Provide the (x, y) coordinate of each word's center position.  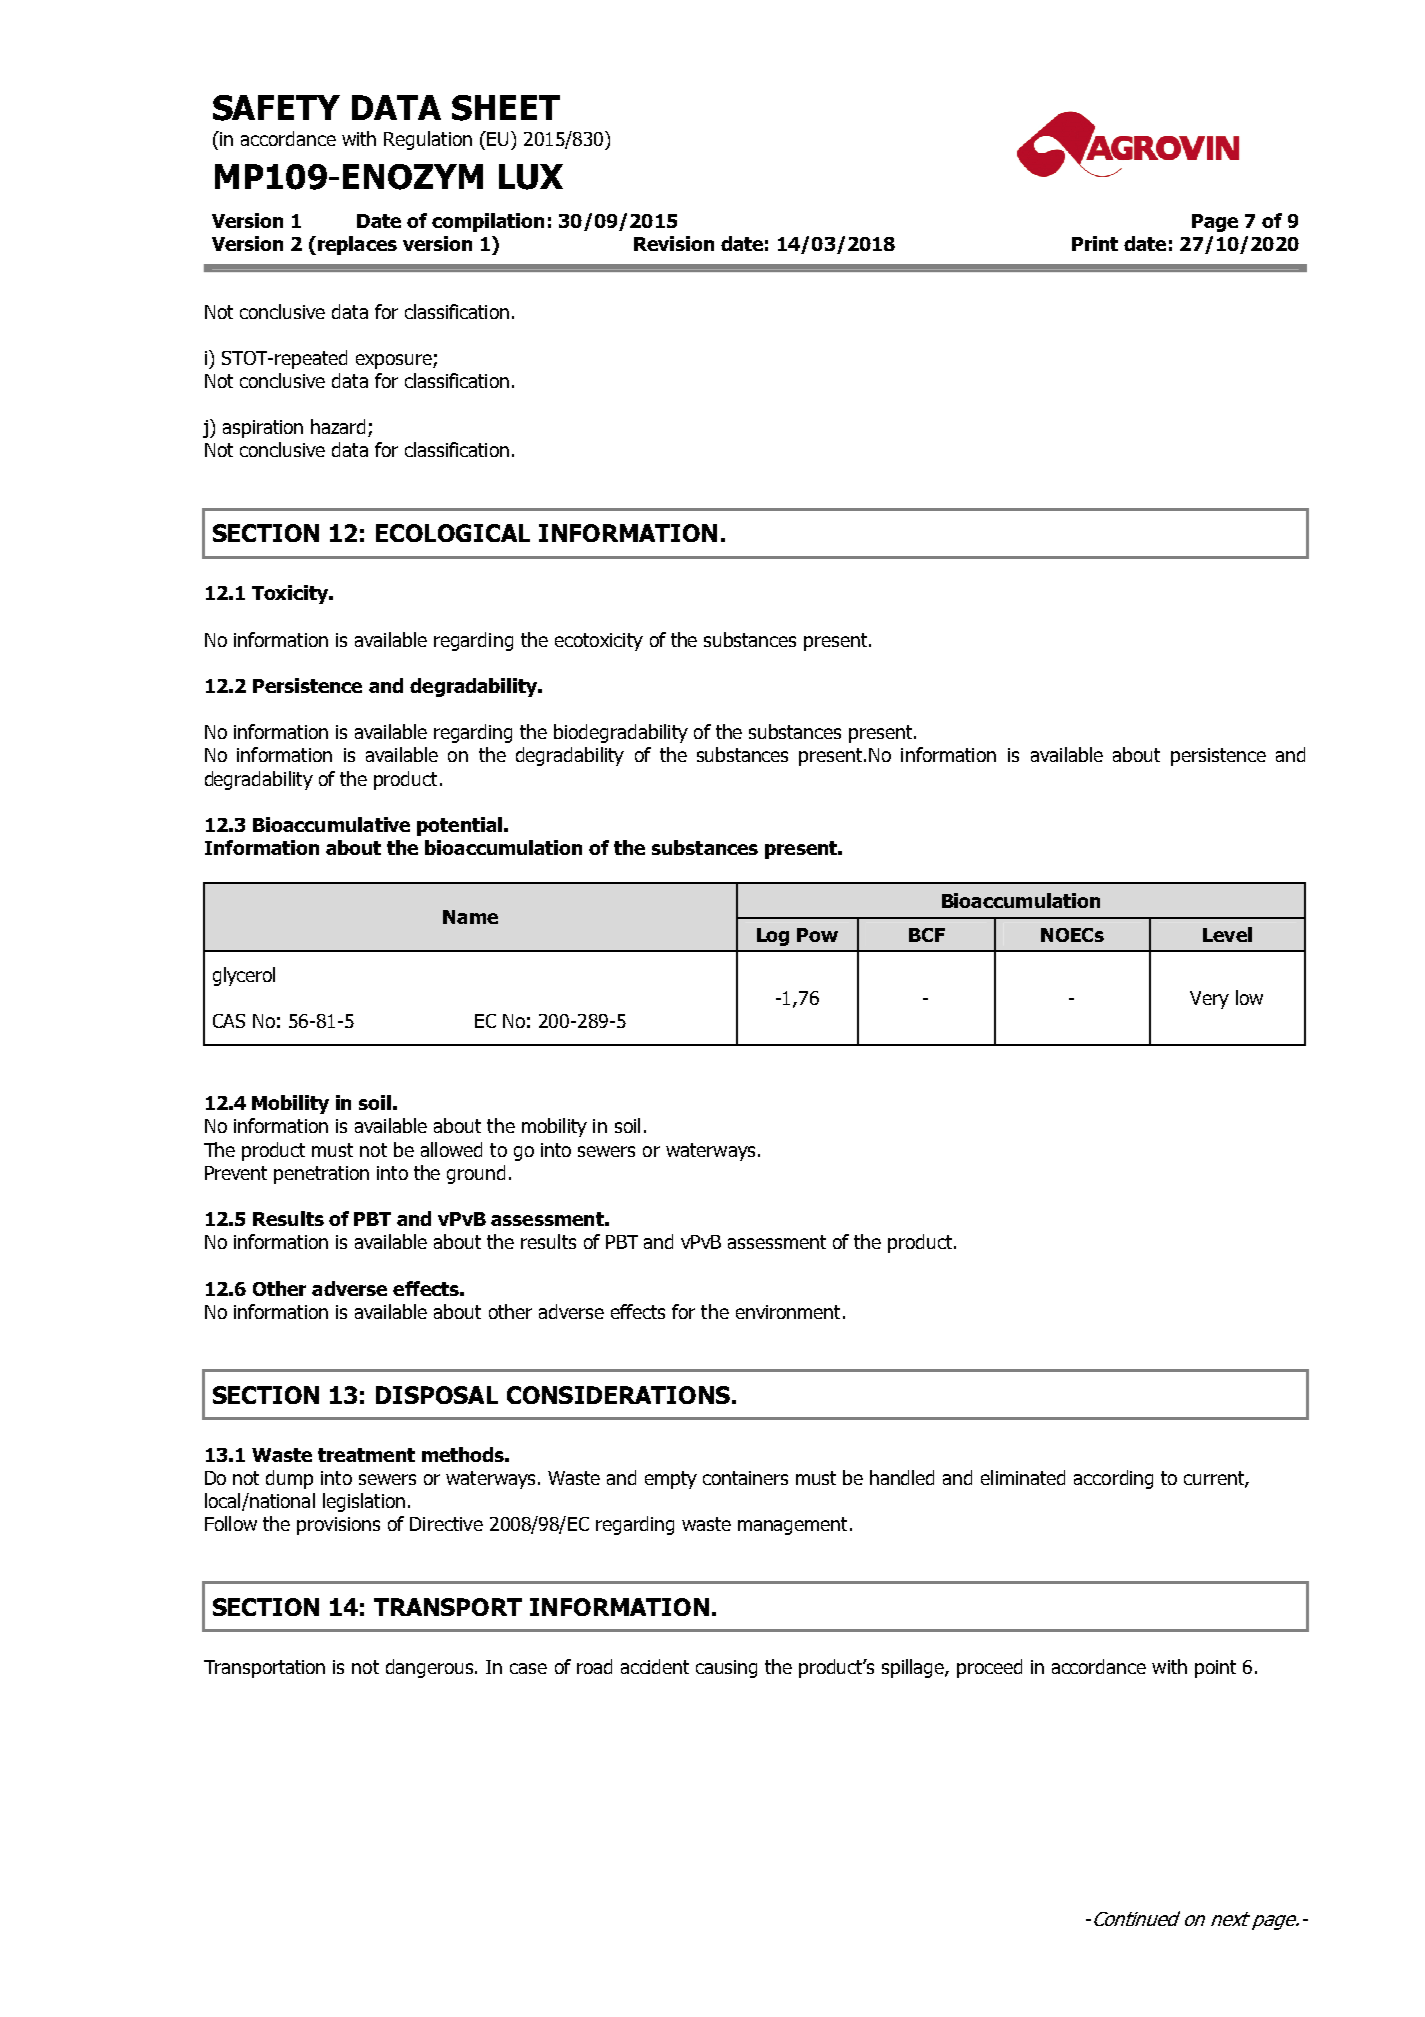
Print (1095, 243)
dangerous (431, 1668)
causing (726, 1669)
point (1215, 1669)
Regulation (428, 140)
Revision (674, 243)
